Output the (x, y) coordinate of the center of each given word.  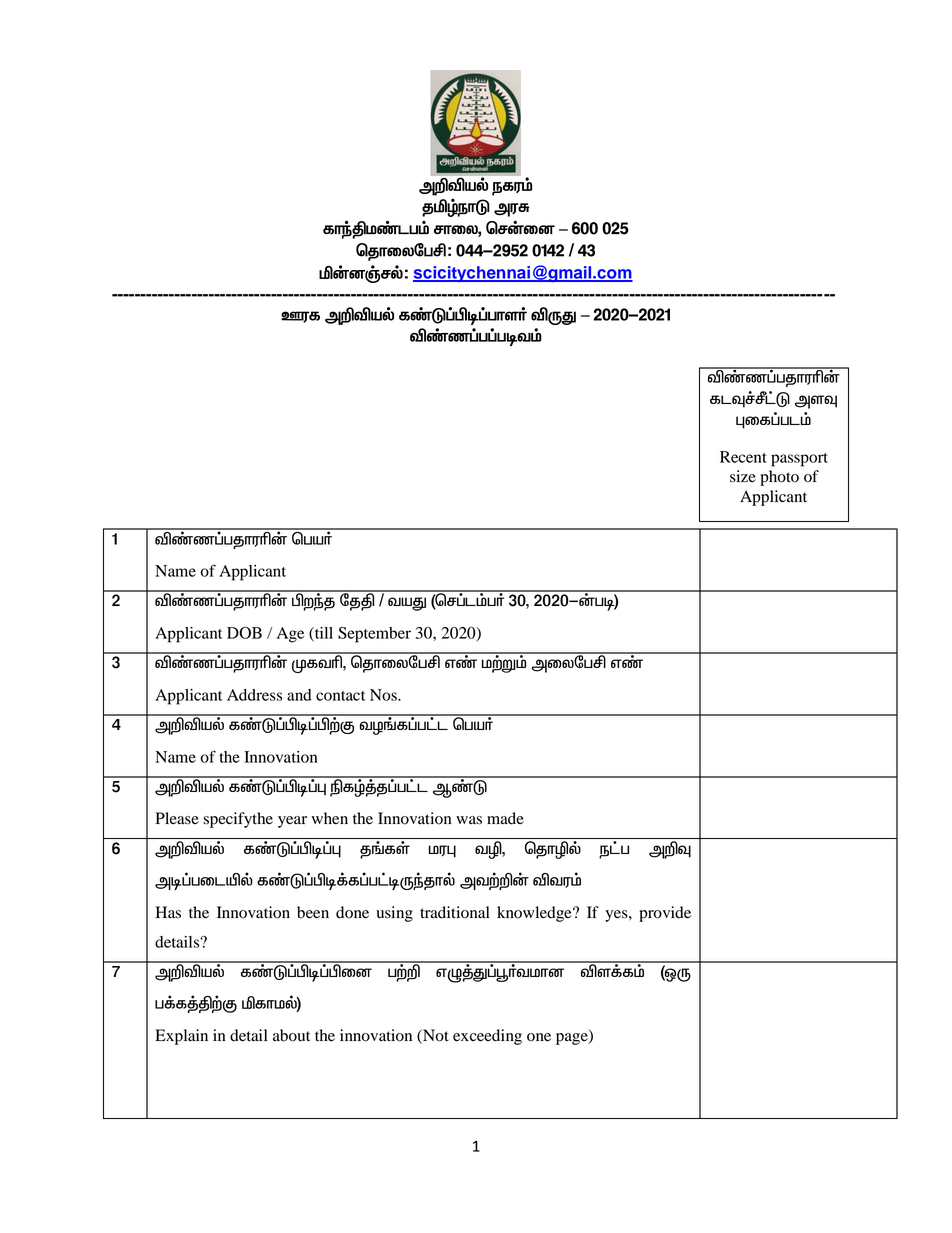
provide (665, 914)
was (469, 820)
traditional (455, 912)
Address (254, 695)
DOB (244, 633)
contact (340, 696)
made (505, 818)
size (743, 476)
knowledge (535, 914)
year (292, 822)
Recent (743, 457)
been (313, 912)
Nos (384, 695)
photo (779, 478)
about (291, 1035)
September (374, 635)
